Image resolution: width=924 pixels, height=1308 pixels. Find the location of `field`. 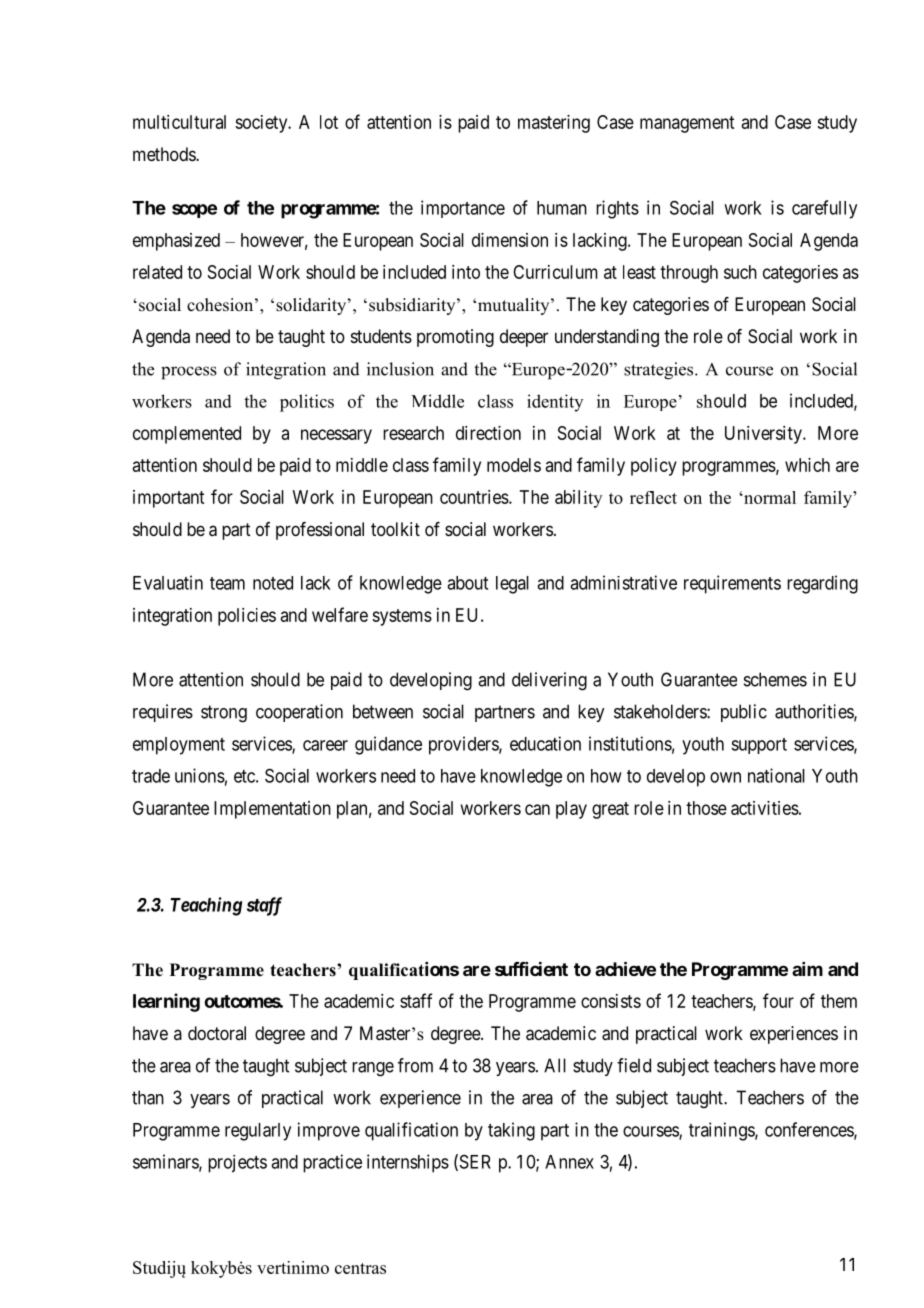

field is located at coordinates (634, 1065).
